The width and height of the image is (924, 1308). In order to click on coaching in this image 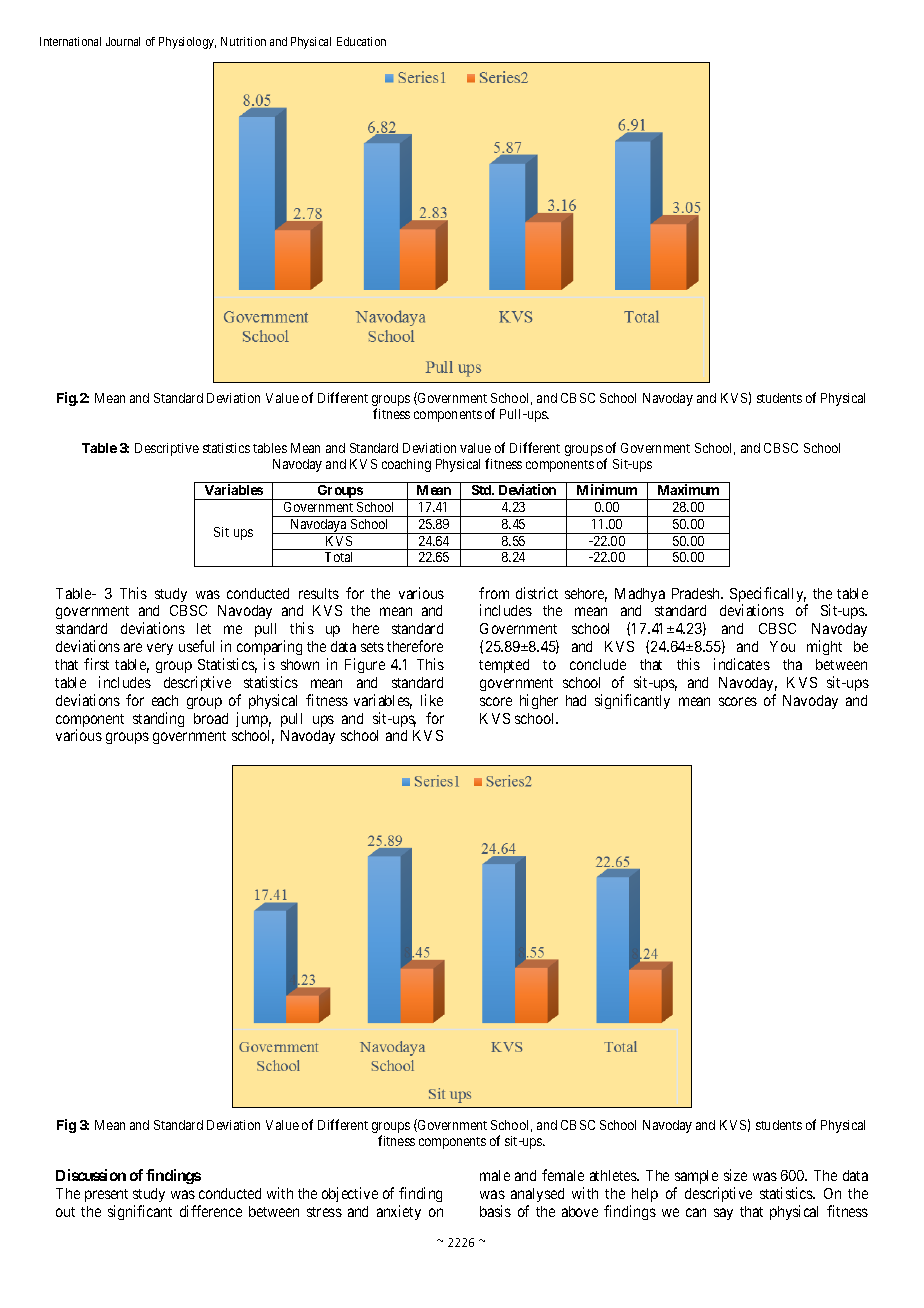, I will do `click(406, 465)`.
